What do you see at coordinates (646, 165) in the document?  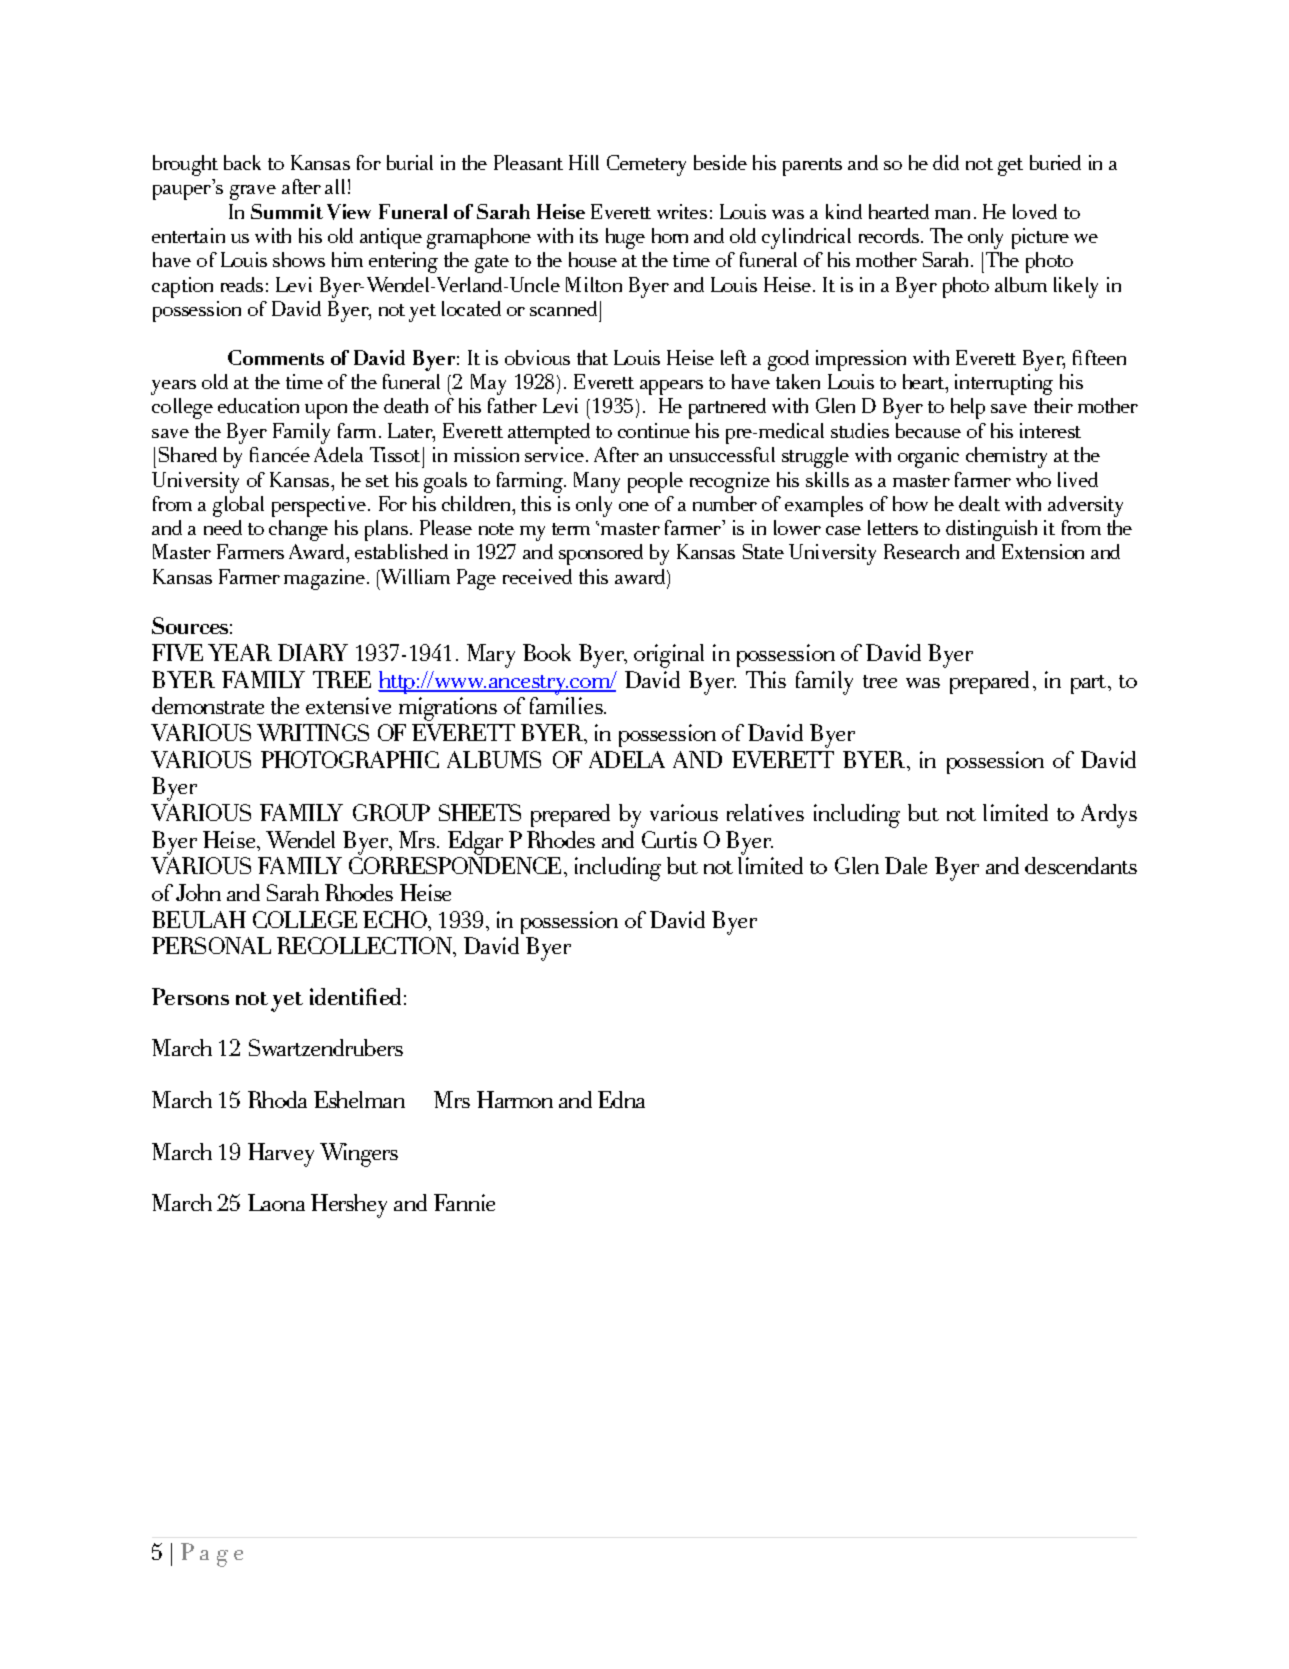 I see `Cemetery` at bounding box center [646, 165].
